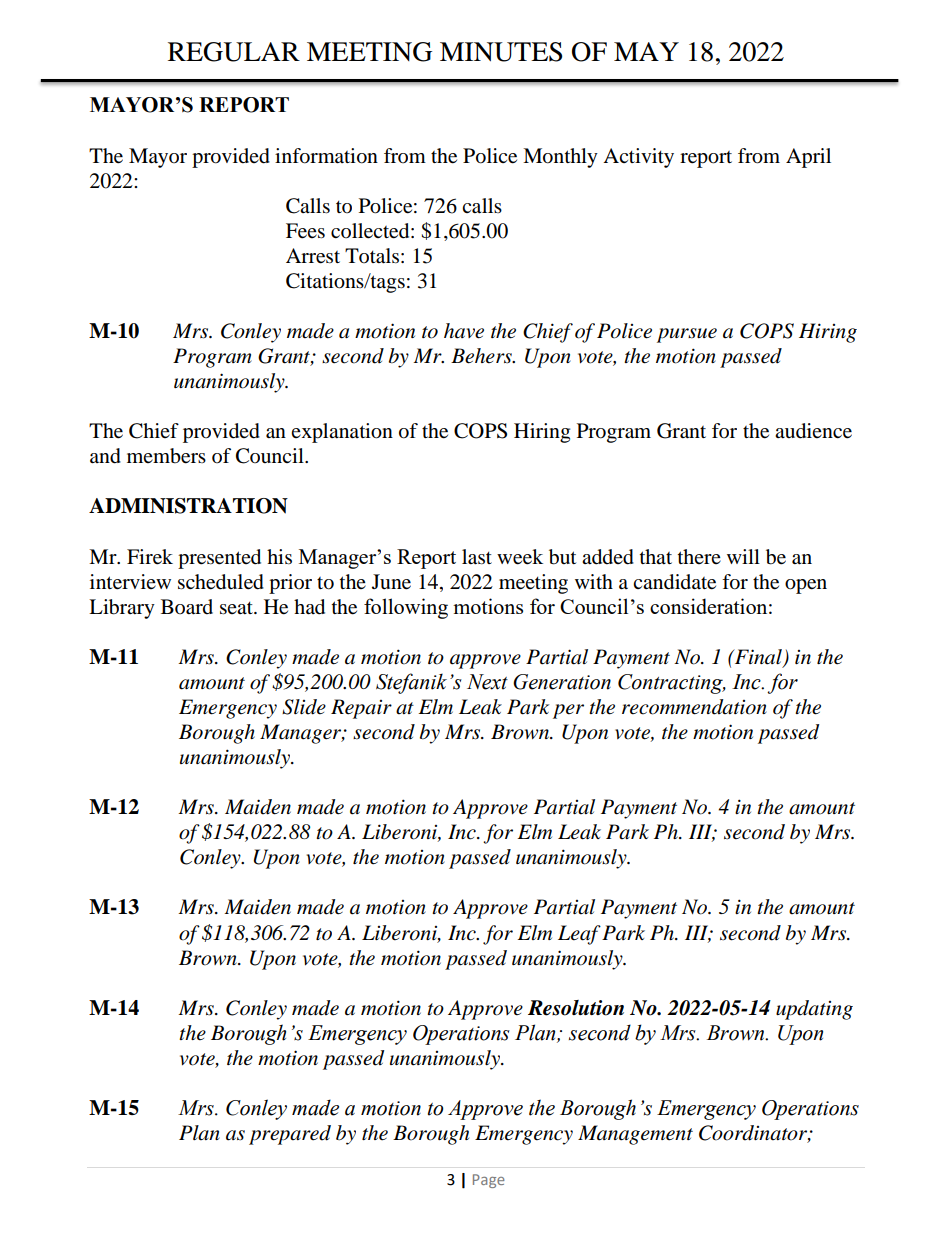 The width and height of the page is (952, 1233). I want to click on MINUTES, so click(501, 52).
